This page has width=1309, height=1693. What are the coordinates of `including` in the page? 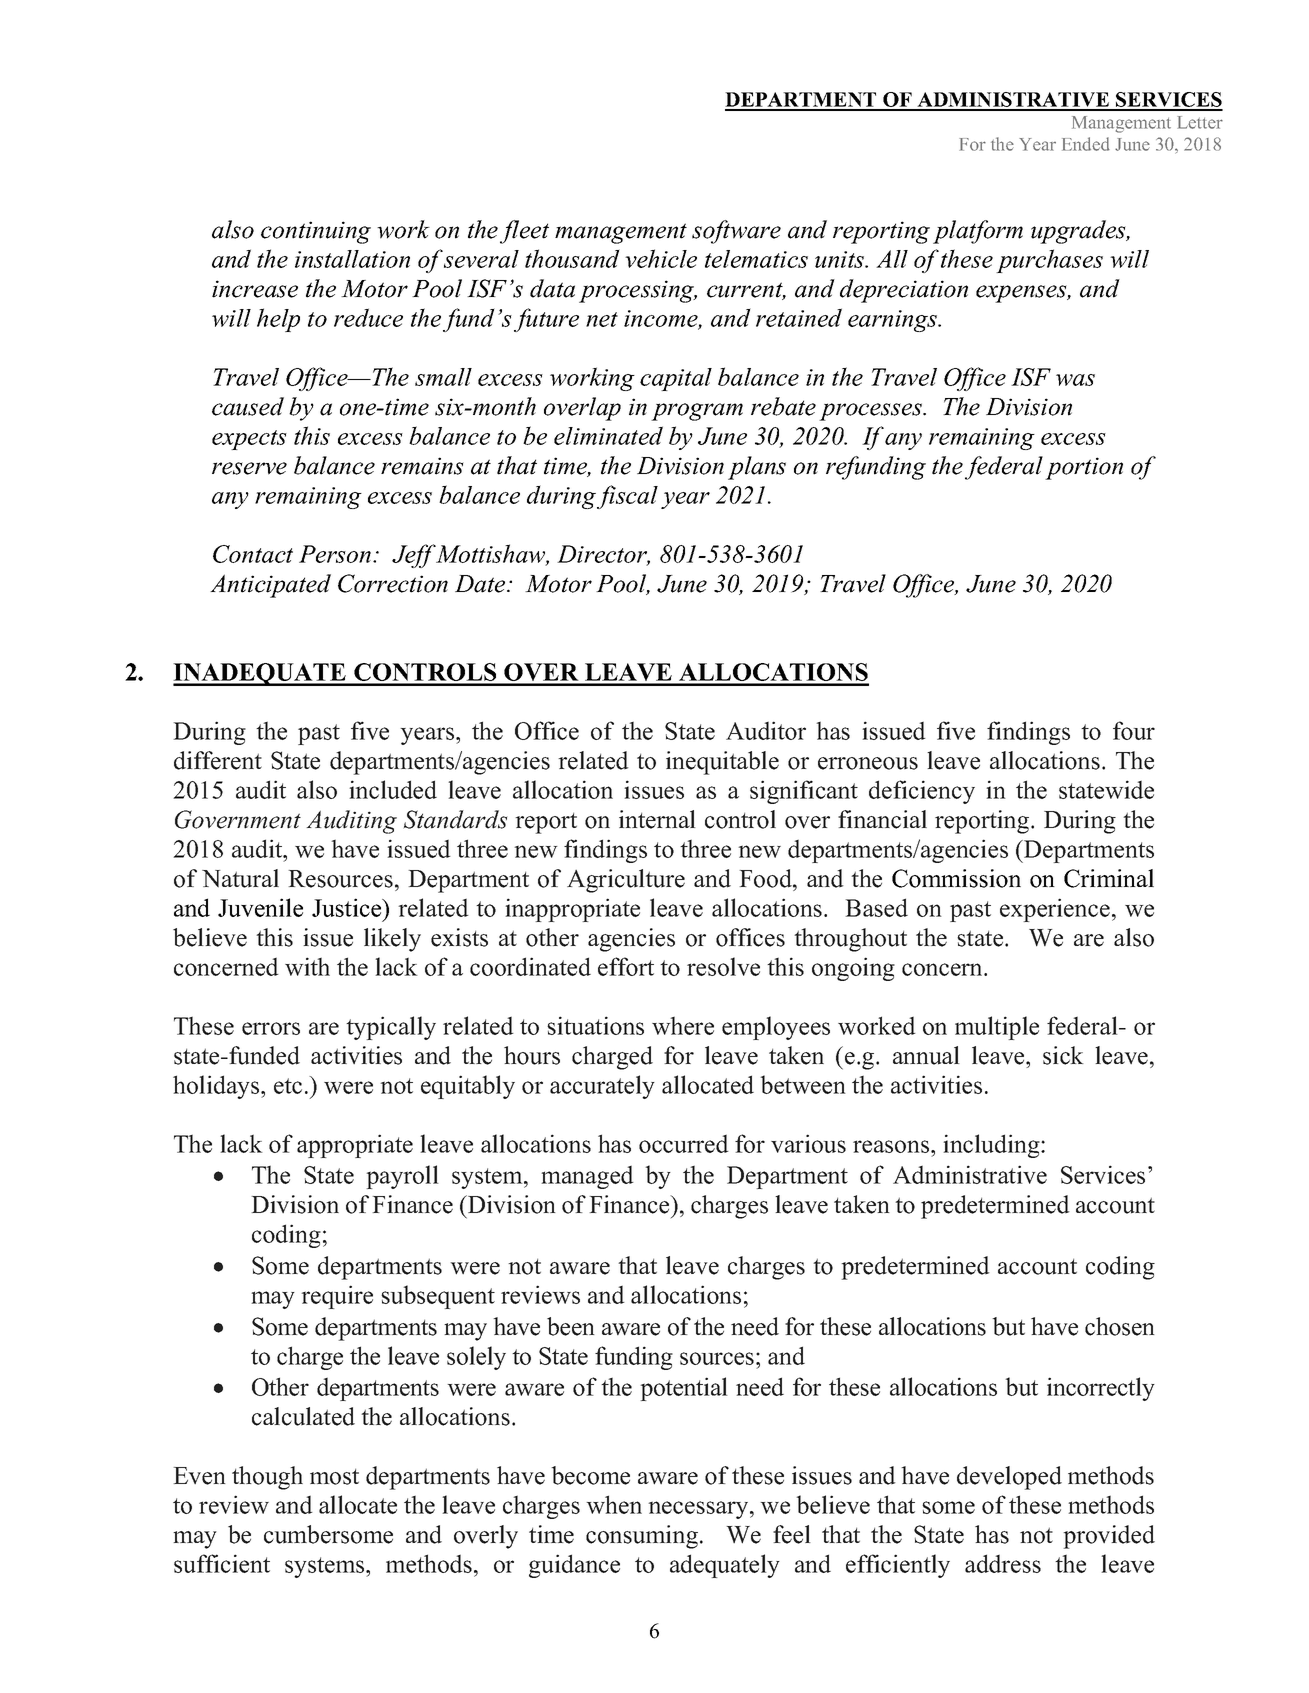 It's located at (992, 1146).
